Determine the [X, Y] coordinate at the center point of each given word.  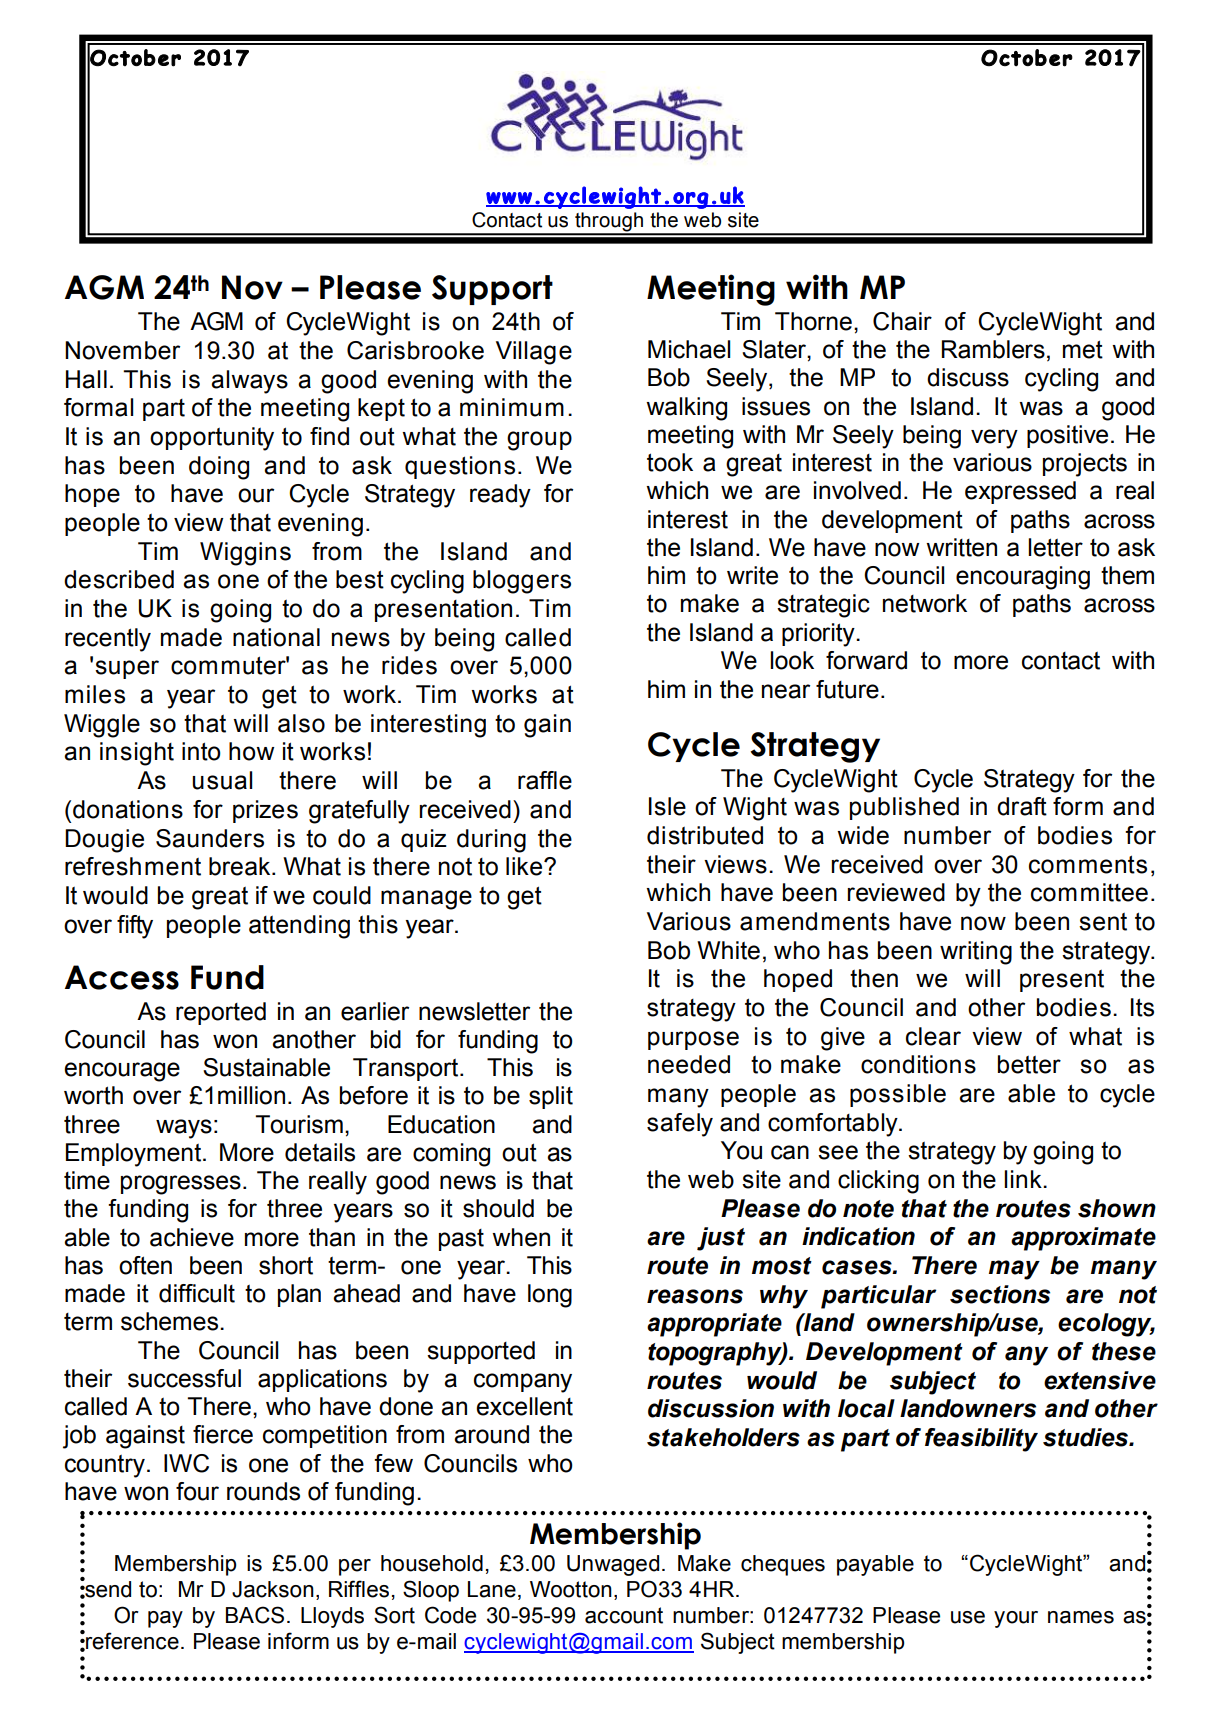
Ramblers [993, 349]
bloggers [522, 582]
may [1014, 1270]
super [127, 669]
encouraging [1023, 578]
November [122, 350]
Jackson [273, 1589]
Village [534, 353]
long [550, 1296]
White [728, 950]
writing [976, 953]
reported [221, 1013]
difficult [197, 1293]
